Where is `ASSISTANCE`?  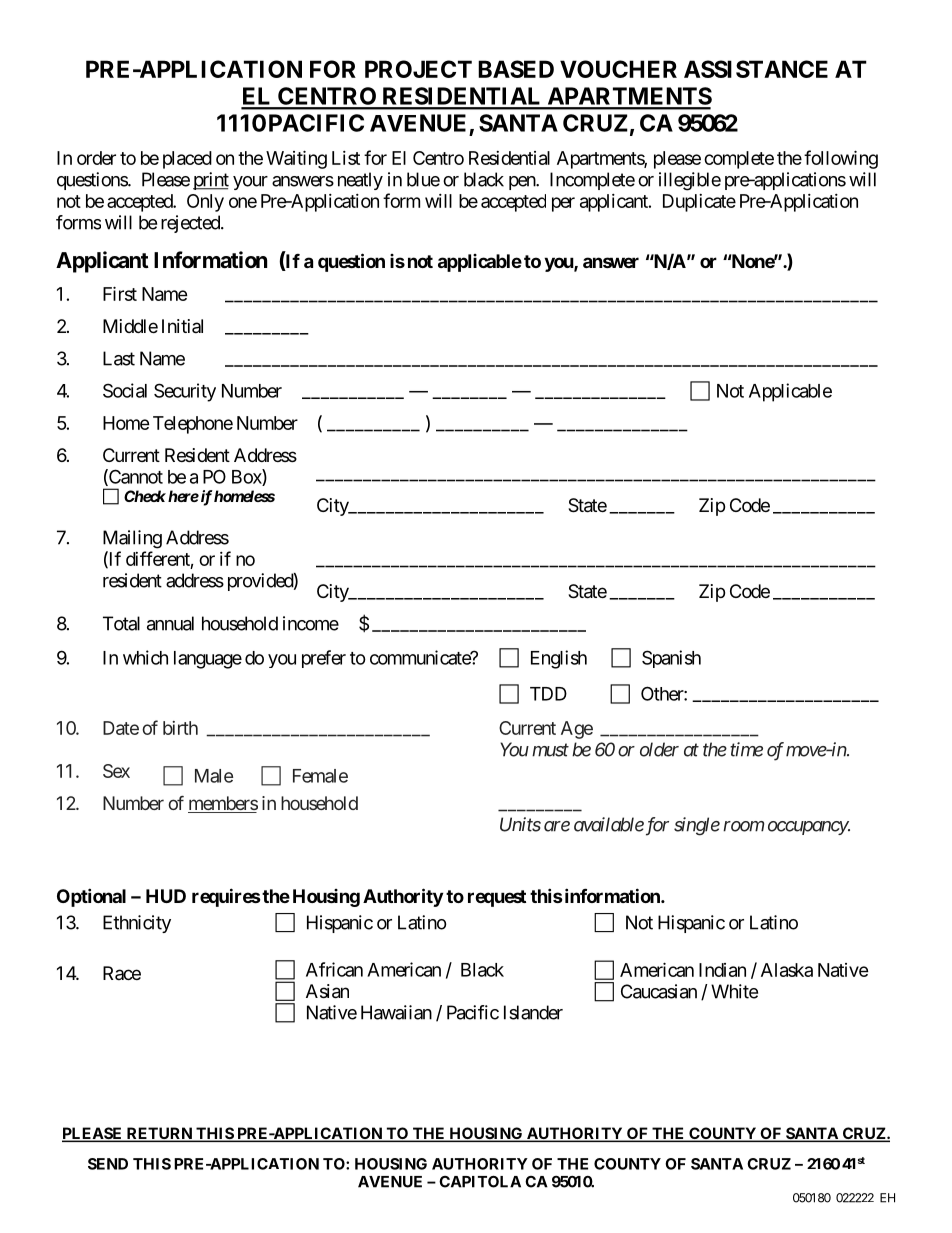
ASSISTANCE is located at coordinates (756, 69).
